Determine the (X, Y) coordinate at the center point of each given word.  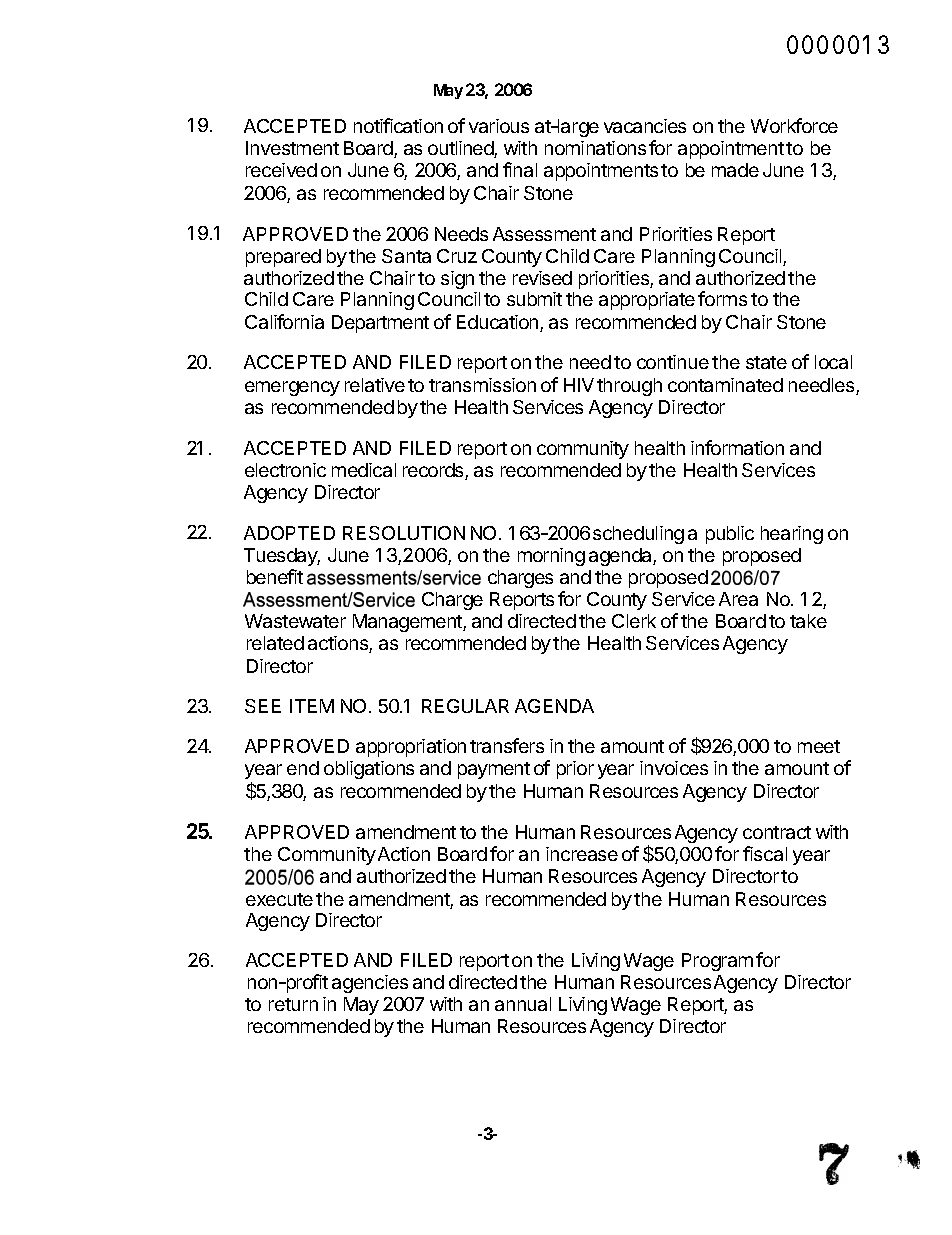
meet (819, 746)
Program (717, 962)
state (766, 362)
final (520, 169)
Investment (292, 148)
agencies (370, 984)
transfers (507, 745)
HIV (579, 385)
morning (551, 557)
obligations (369, 770)
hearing (792, 535)
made (735, 170)
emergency (292, 388)
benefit (275, 576)
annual (523, 1004)
